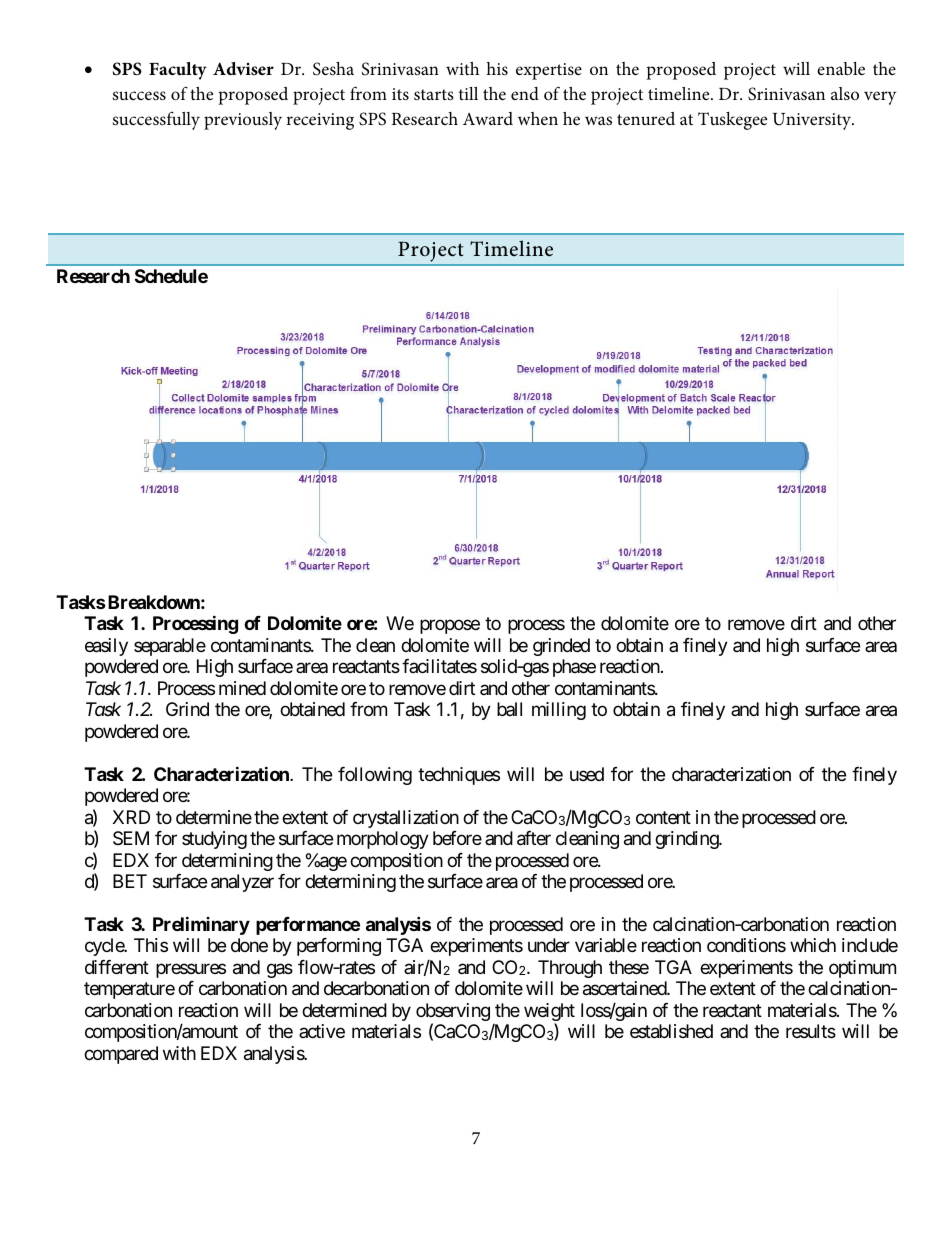 The width and height of the screenshot is (952, 1233). Describe the element at coordinates (468, 93) in the screenshot. I see `till` at that location.
